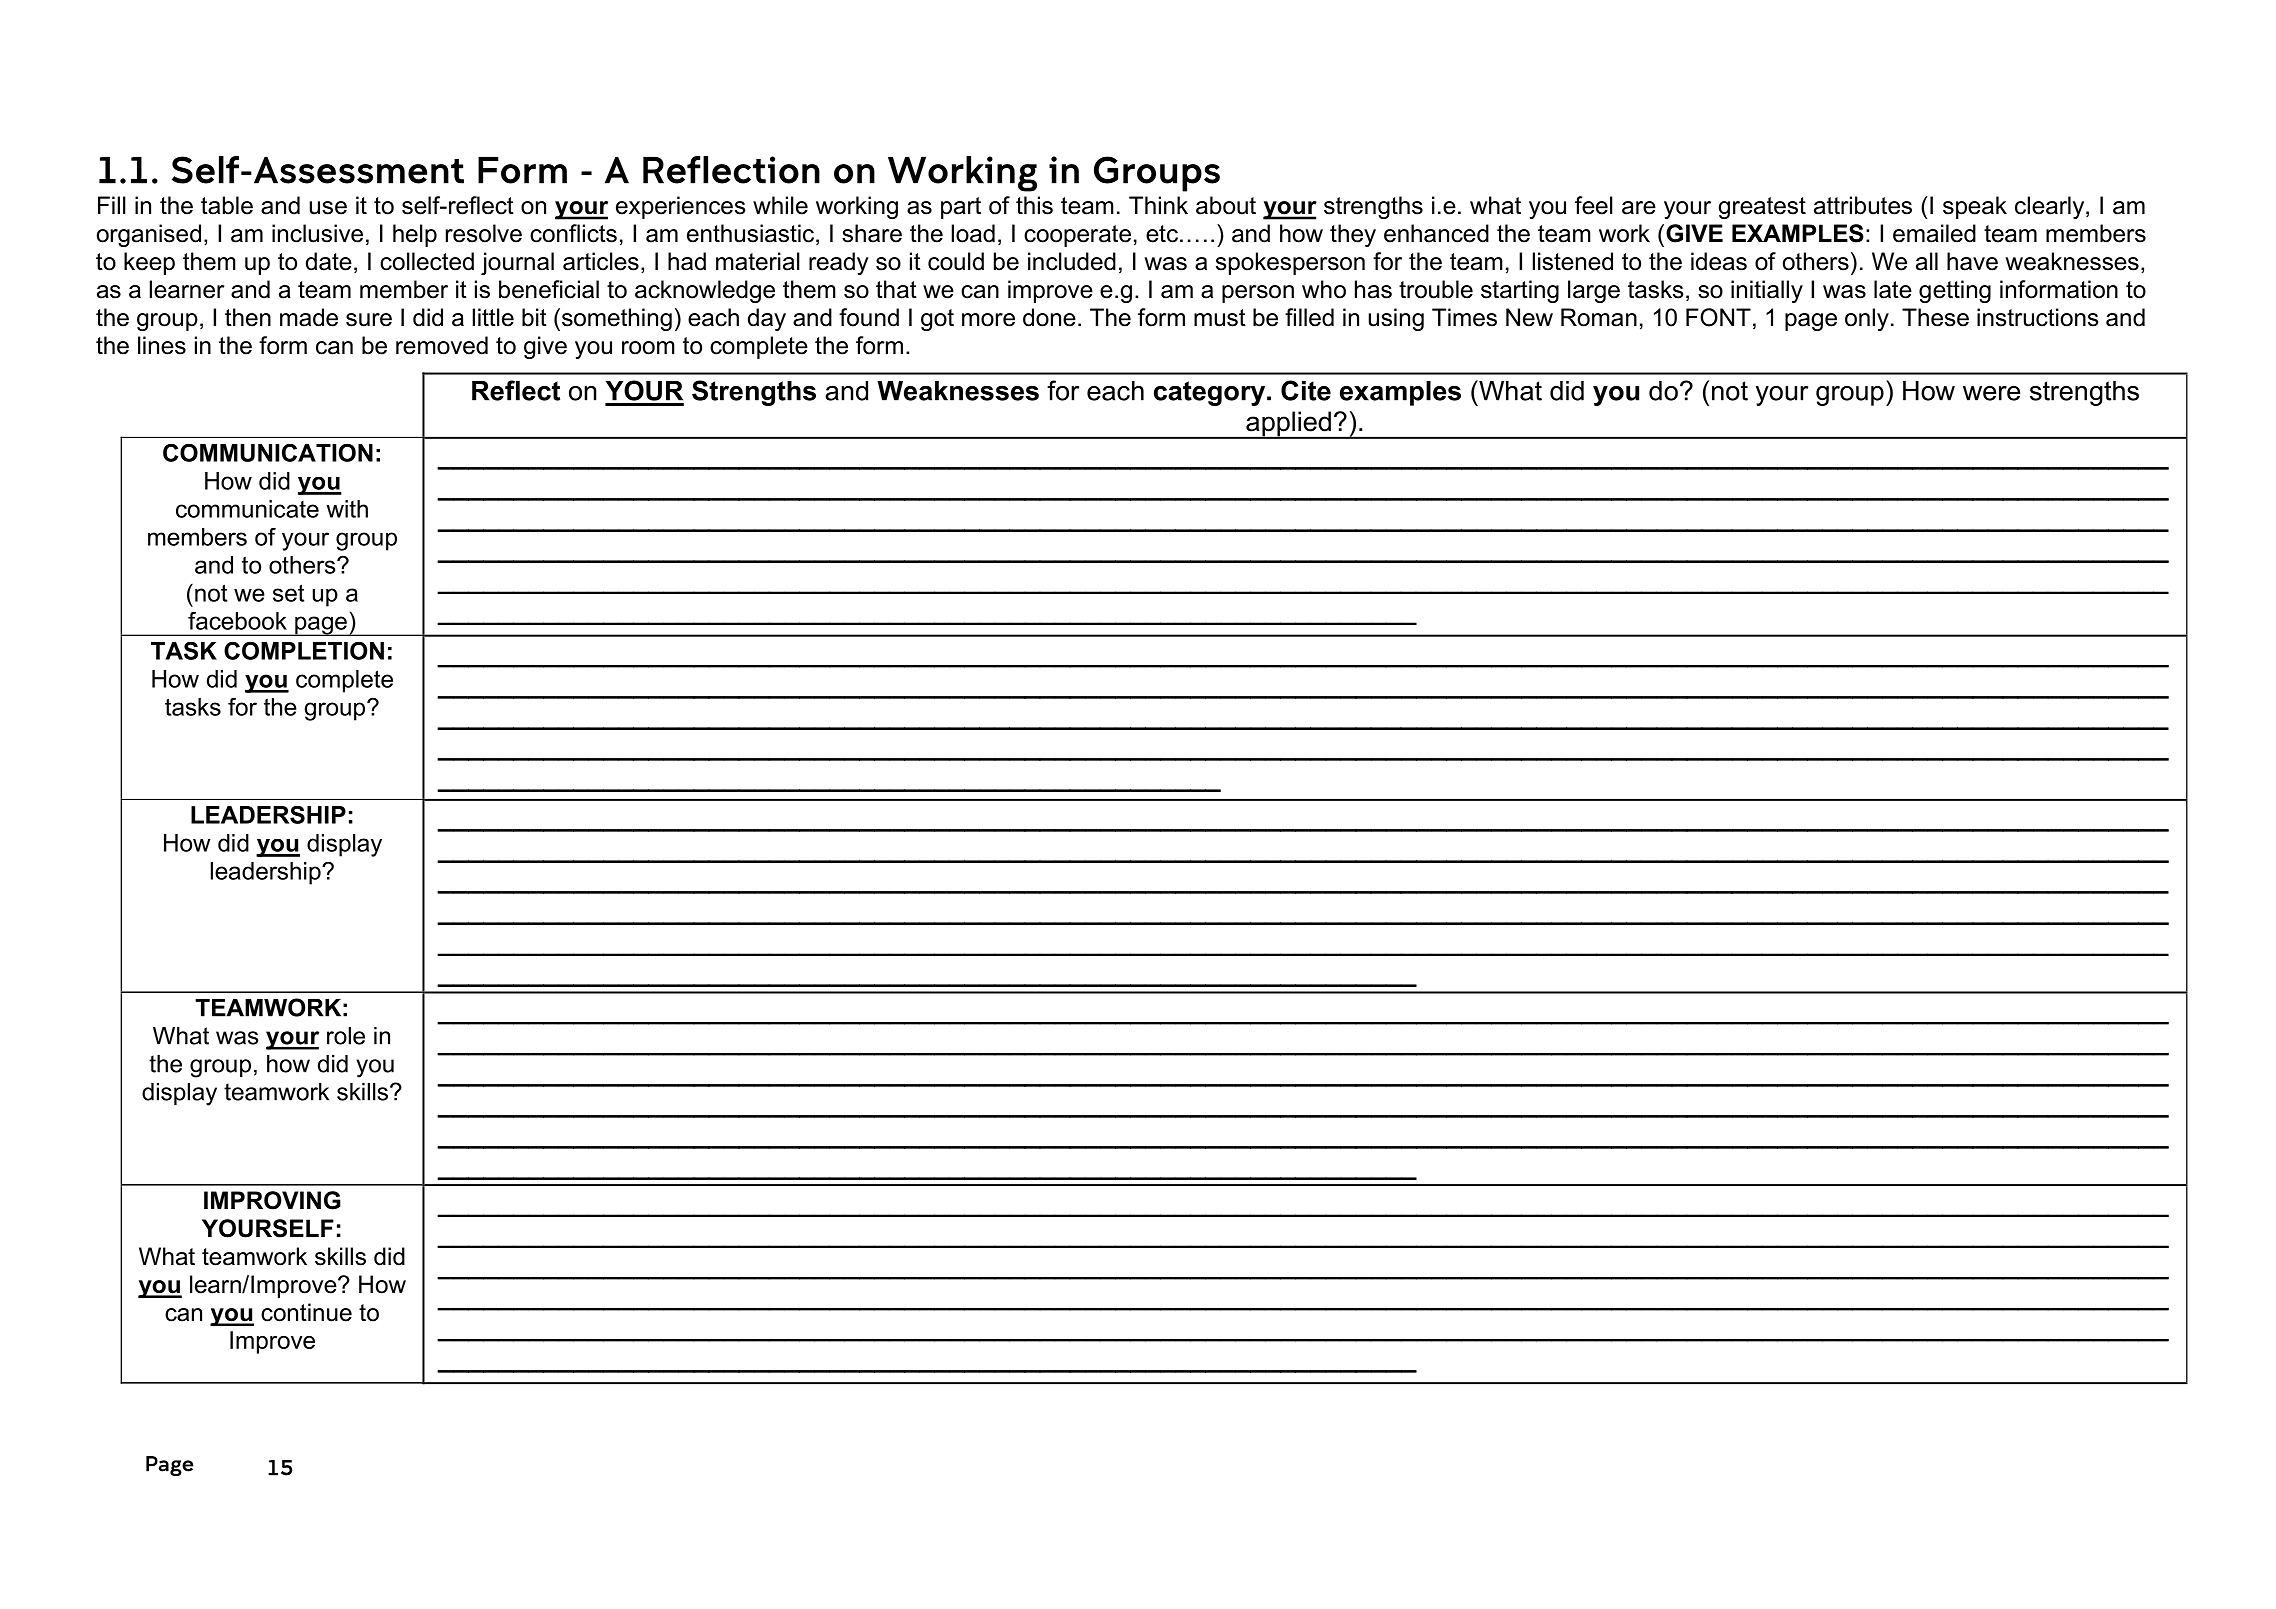 This document has width=2276, height=1609. What do you see at coordinates (1991, 393) in the document?
I see `were` at bounding box center [1991, 393].
